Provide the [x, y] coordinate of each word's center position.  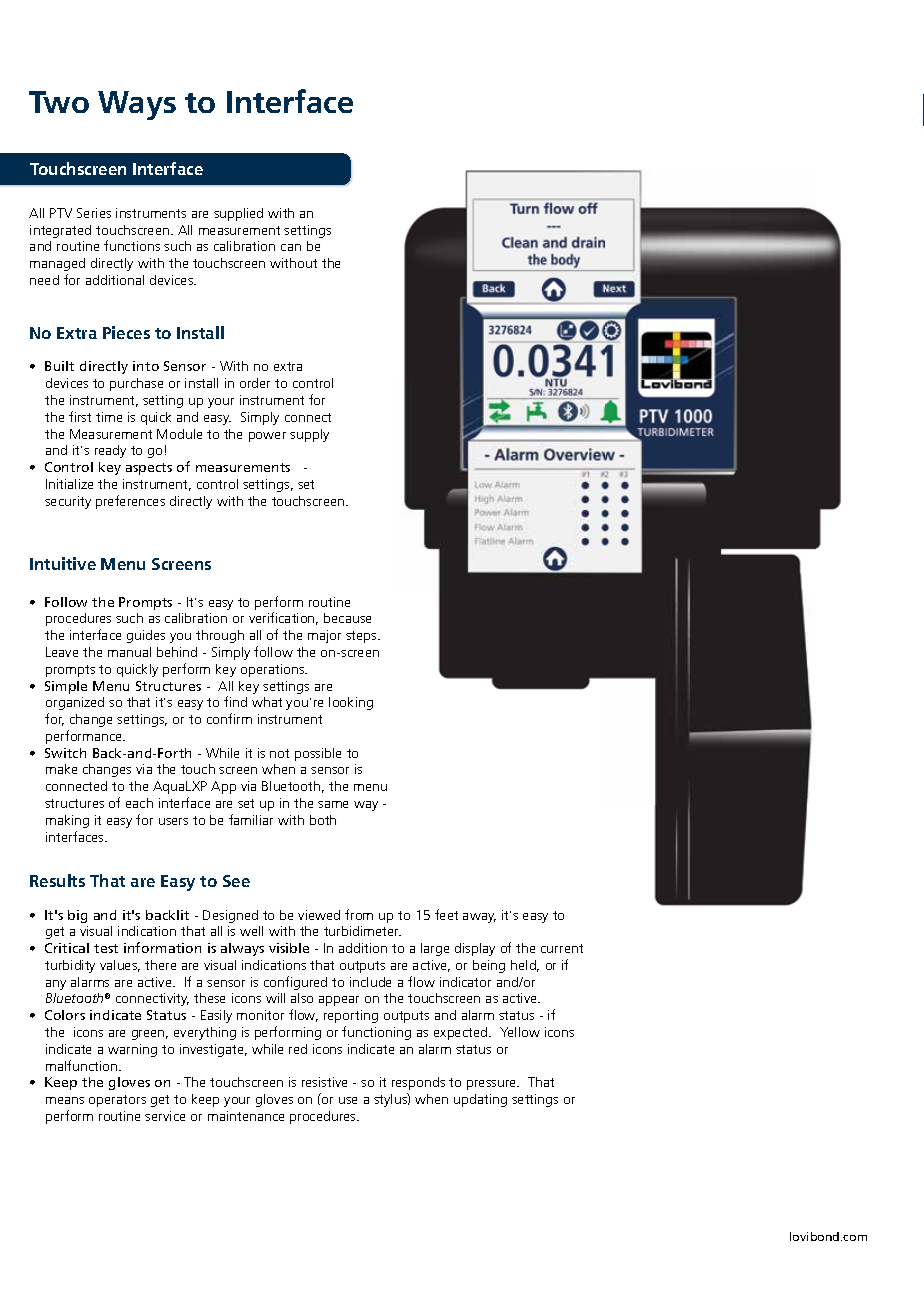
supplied [238, 214]
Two [59, 102]
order [255, 383]
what [267, 702]
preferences [130, 502]
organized [75, 703]
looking [351, 703]
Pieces [126, 332]
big [77, 916]
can [291, 247]
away [479, 918]
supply [309, 435]
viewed [319, 915]
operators [117, 1101]
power [267, 437]
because [347, 618]
